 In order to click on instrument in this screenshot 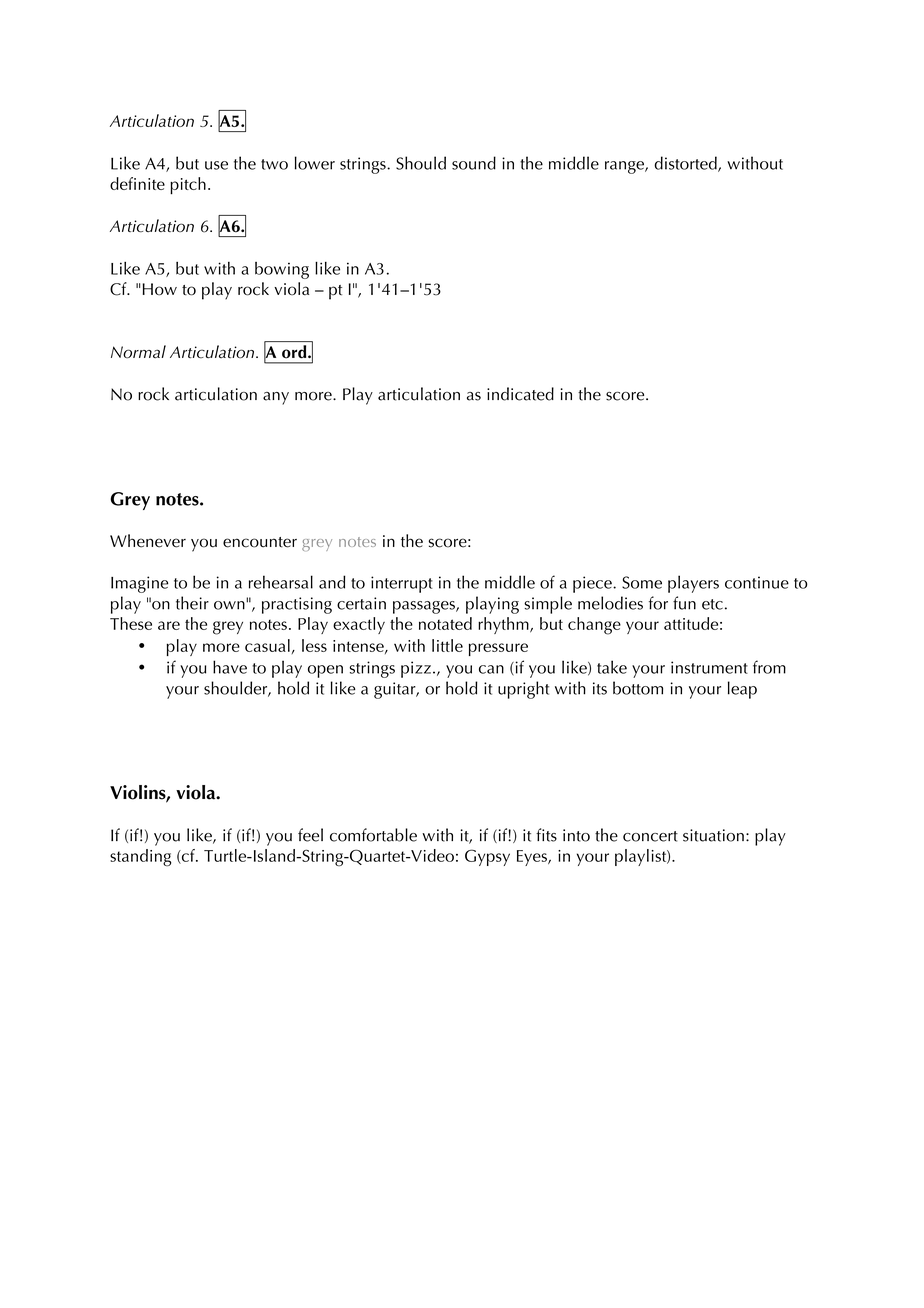, I will do `click(709, 667)`.
